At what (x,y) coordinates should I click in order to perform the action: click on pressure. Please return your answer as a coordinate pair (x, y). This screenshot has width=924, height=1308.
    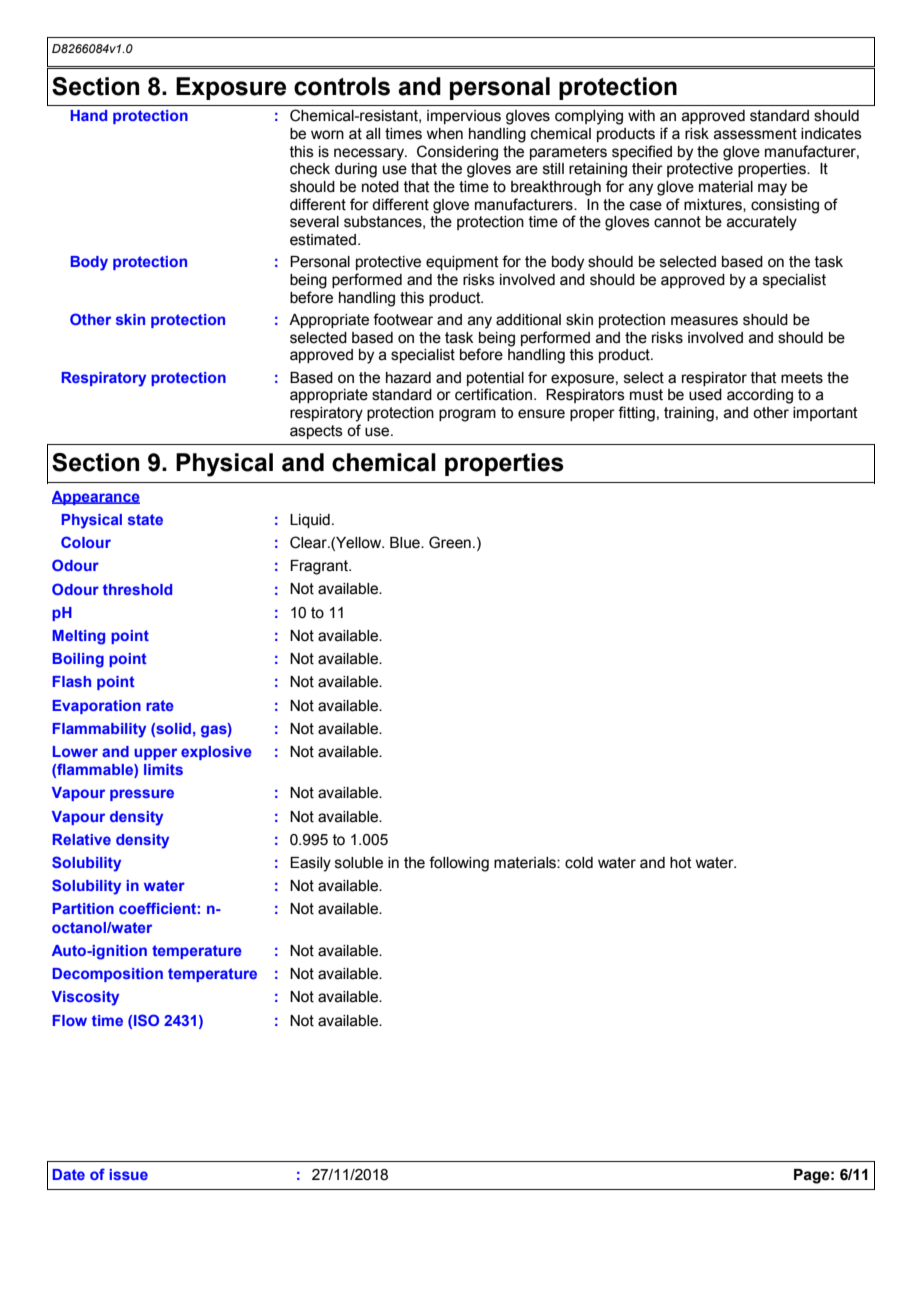
    Looking at the image, I should click on (142, 795).
